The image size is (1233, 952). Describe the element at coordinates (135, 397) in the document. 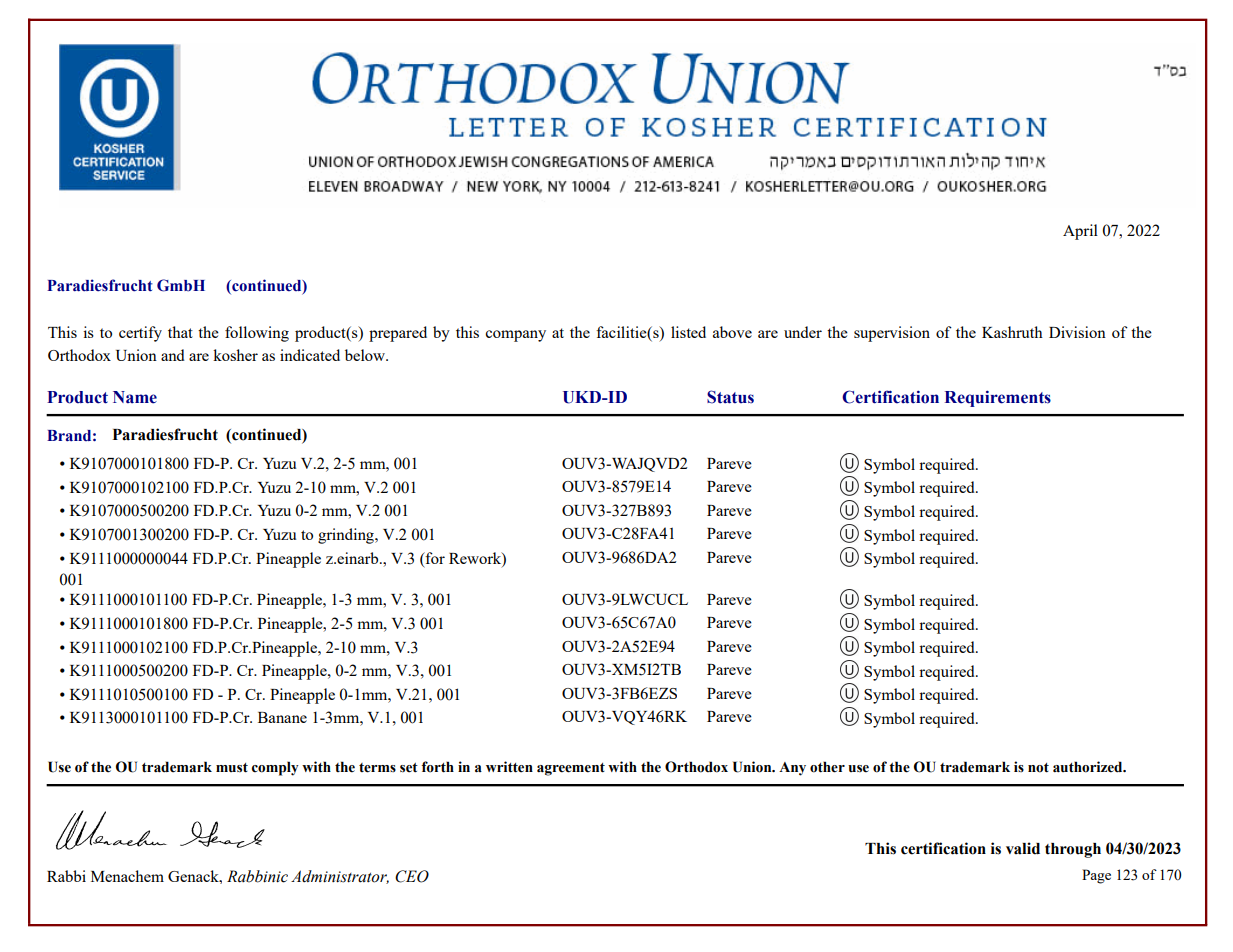

I see `Name` at that location.
